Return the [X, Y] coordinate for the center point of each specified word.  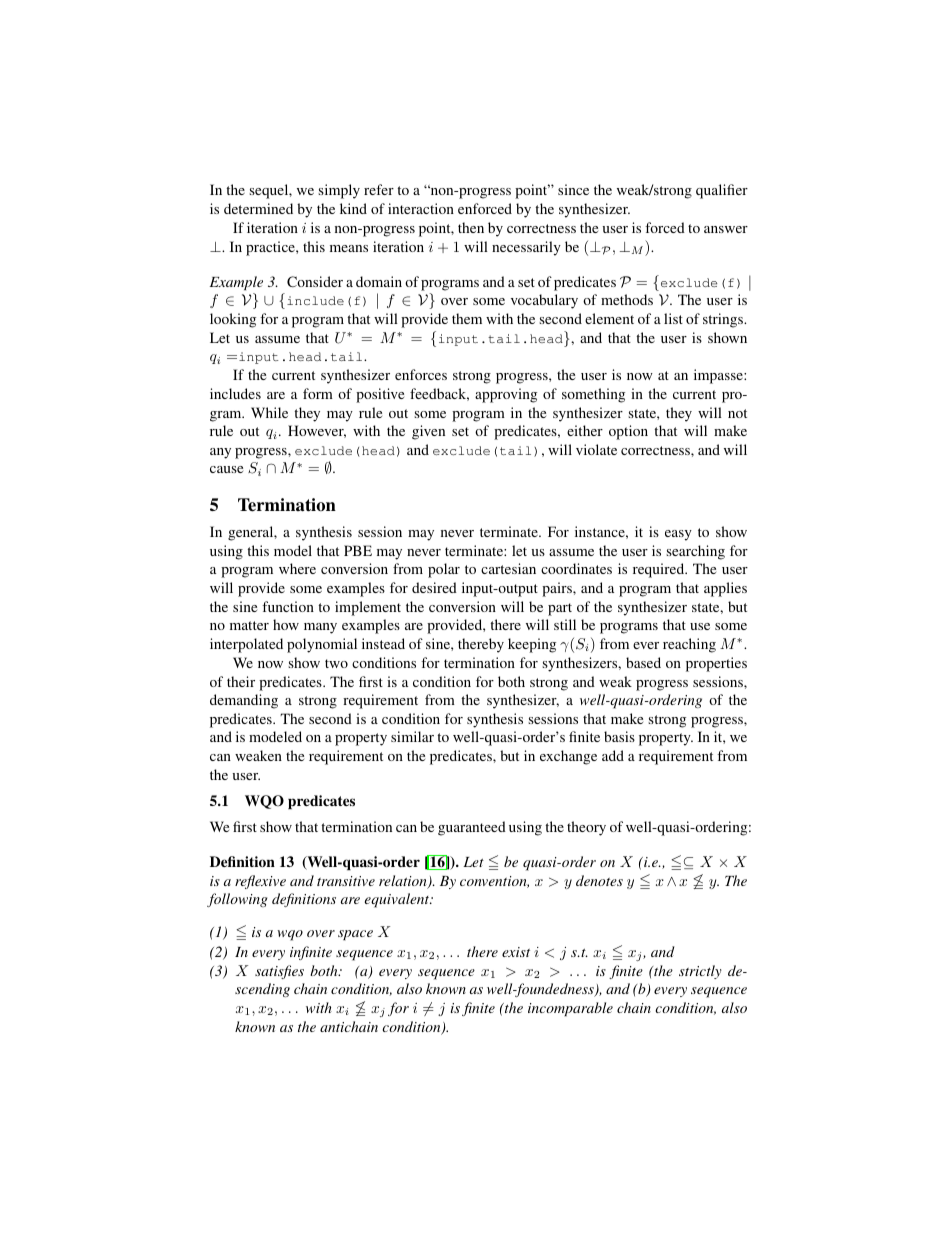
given [428, 432]
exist [516, 952]
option [628, 432]
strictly [700, 972]
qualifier [722, 191]
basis [619, 736]
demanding [244, 701]
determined [258, 208]
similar [412, 736]
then [471, 227]
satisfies [279, 972]
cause [226, 469]
